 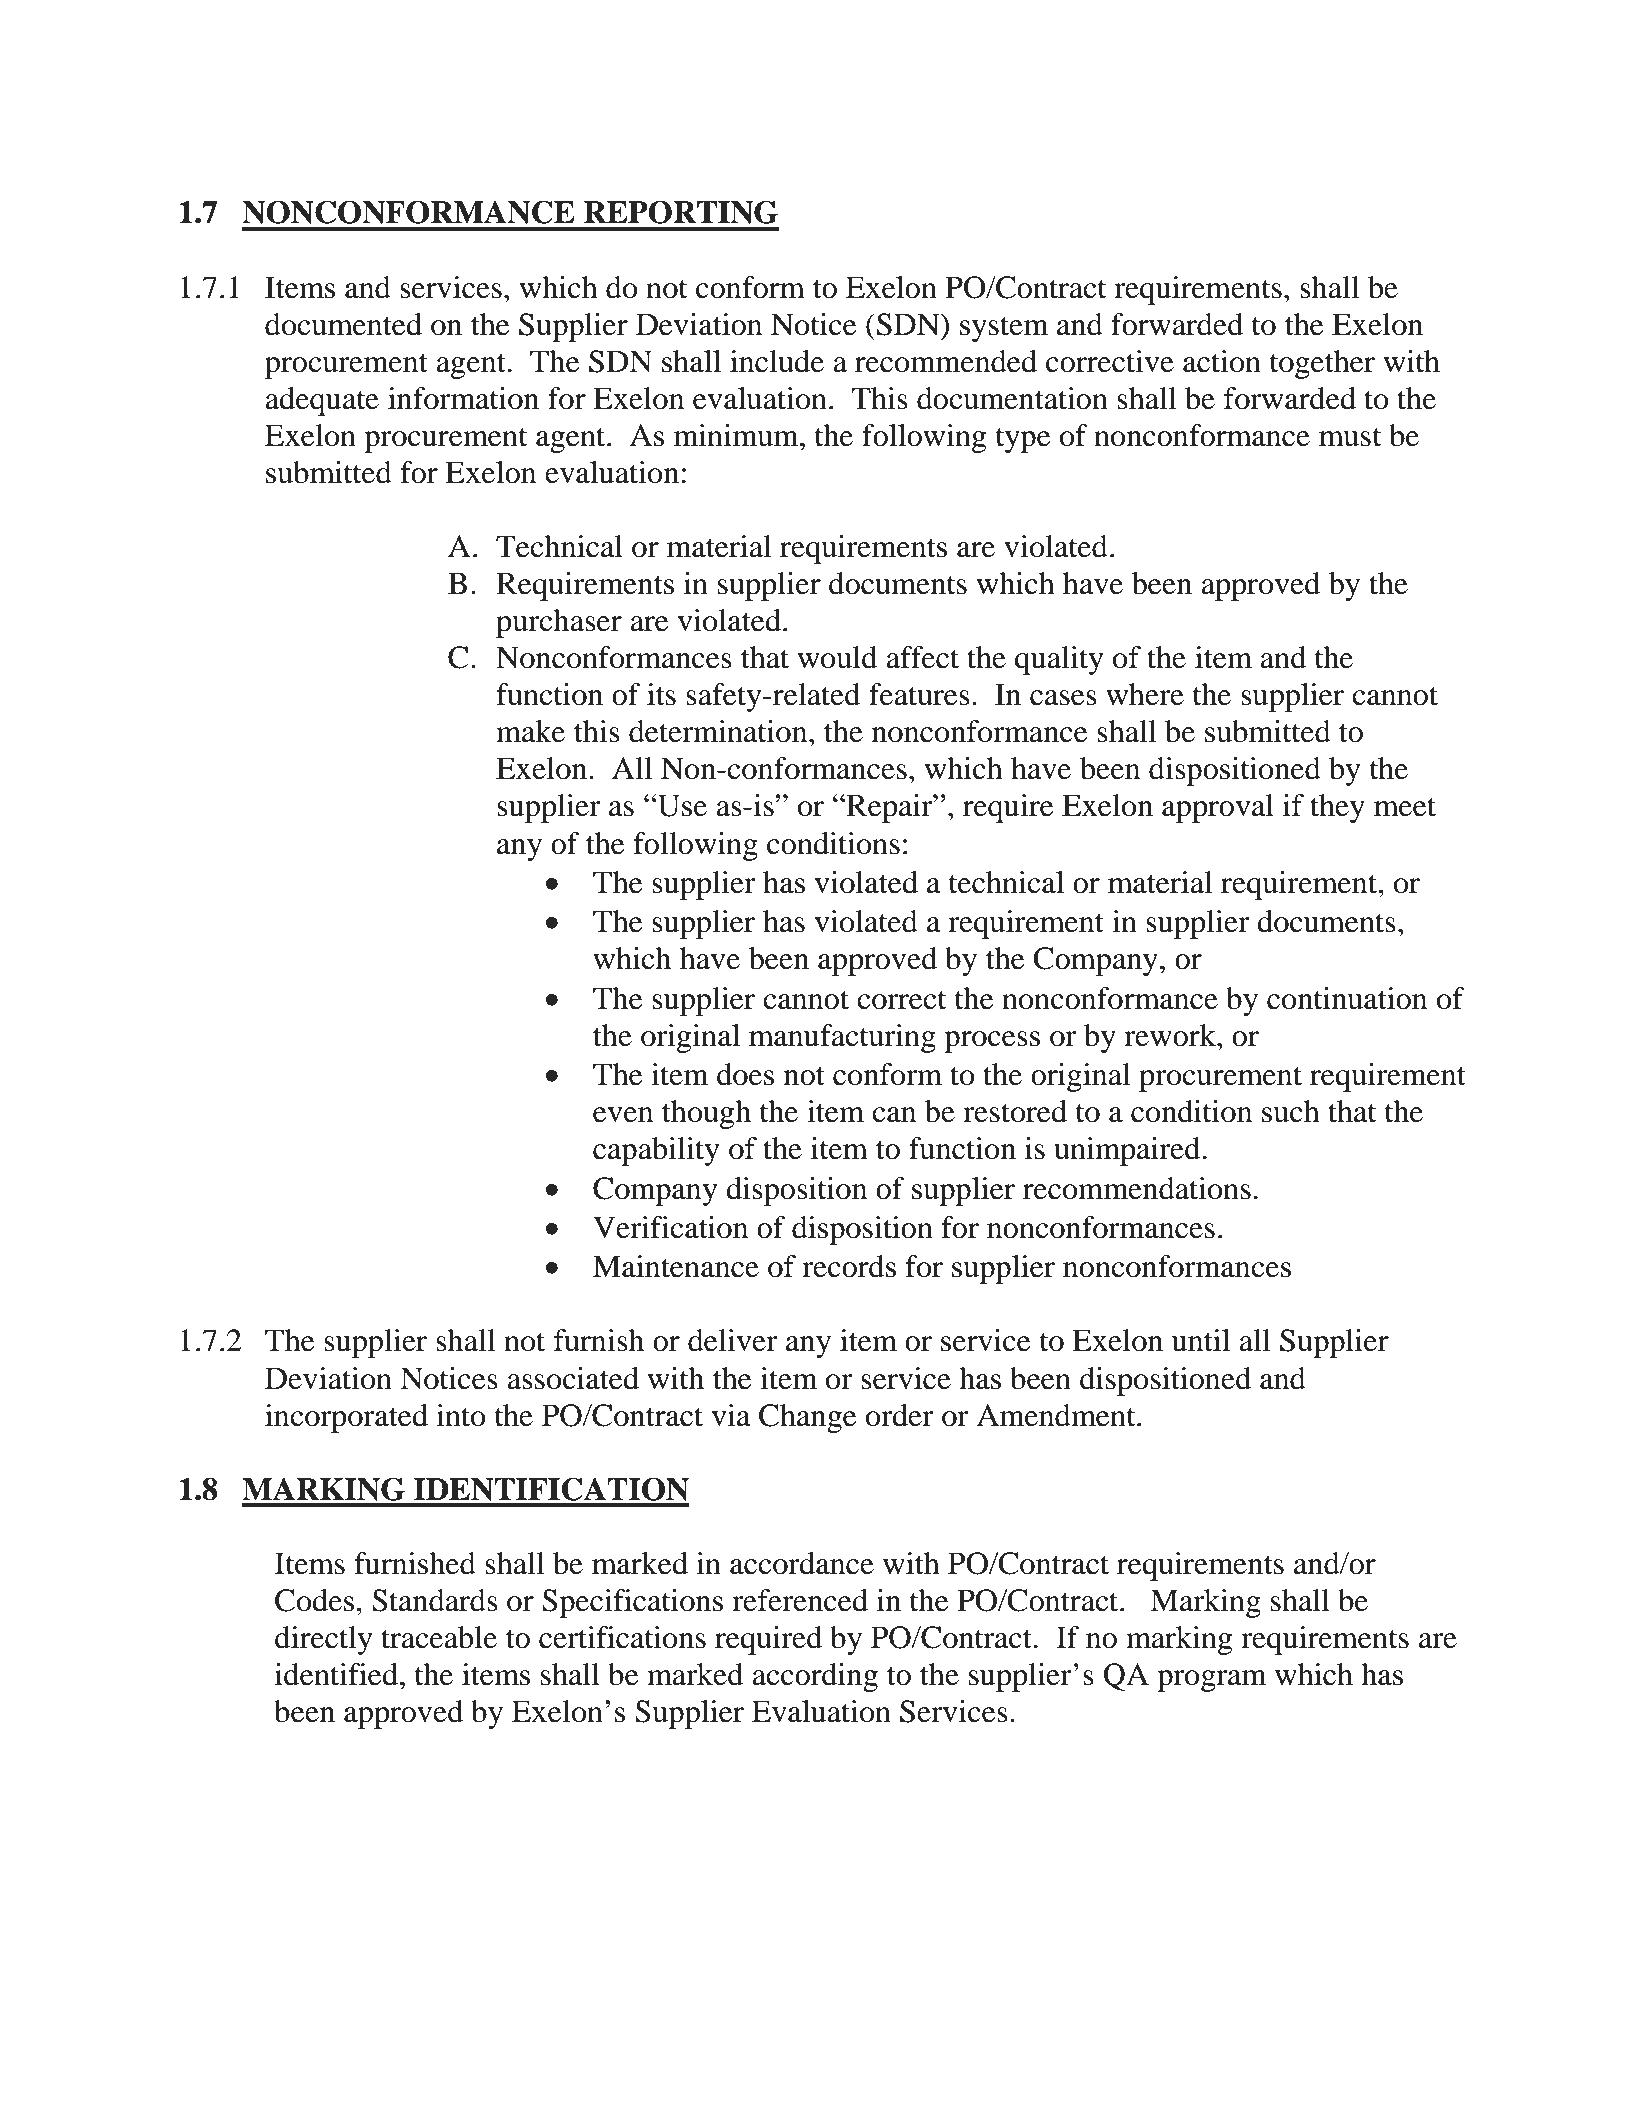 What do you see at coordinates (463, 398) in the image?
I see `information` at bounding box center [463, 398].
